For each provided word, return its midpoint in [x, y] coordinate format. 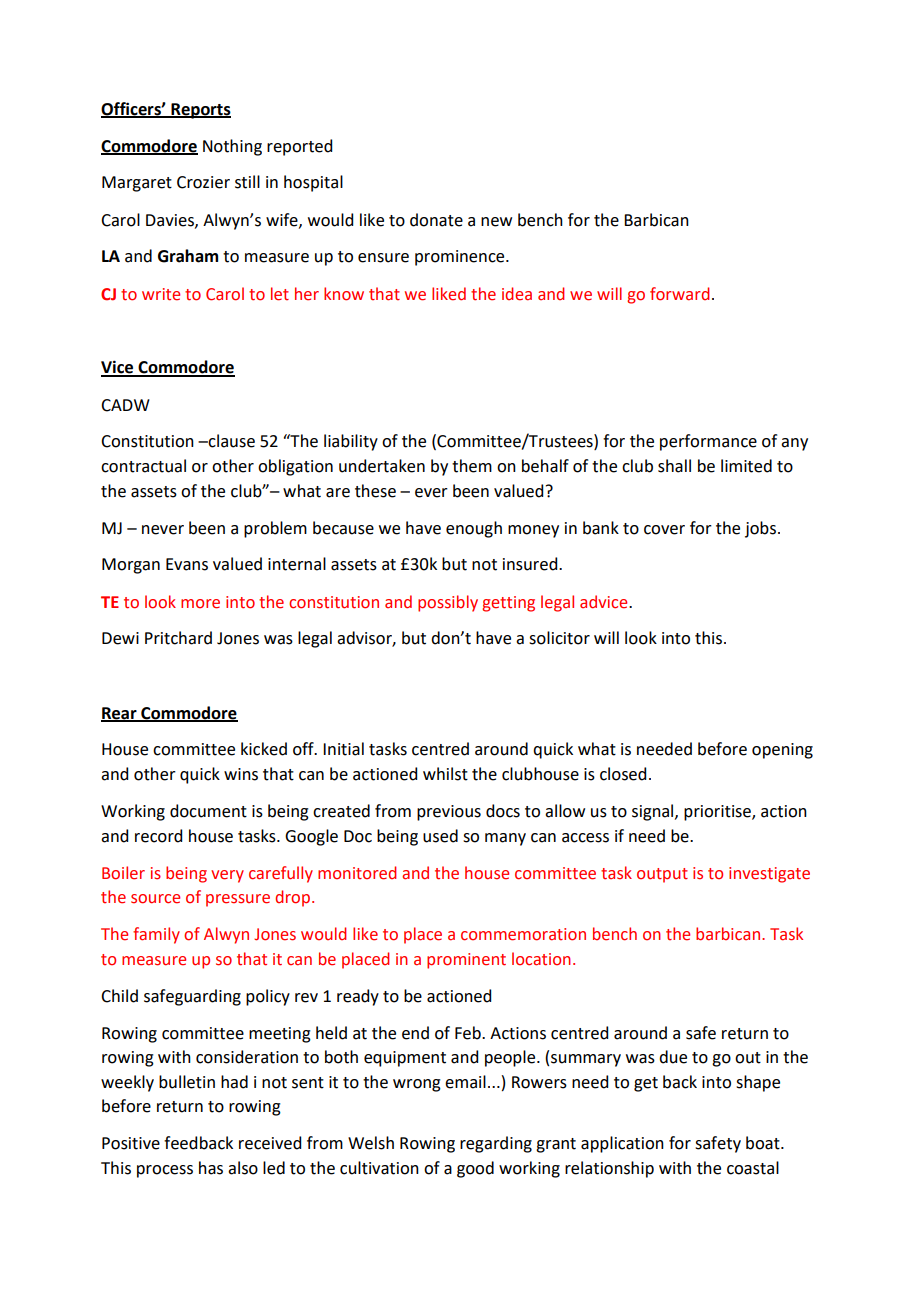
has [211, 1168]
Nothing [232, 147]
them [472, 466]
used [440, 836]
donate [436, 220]
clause [231, 441]
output [662, 875]
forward [679, 294]
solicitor [559, 638]
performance [708, 442]
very [227, 876]
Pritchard [178, 638]
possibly [448, 603]
